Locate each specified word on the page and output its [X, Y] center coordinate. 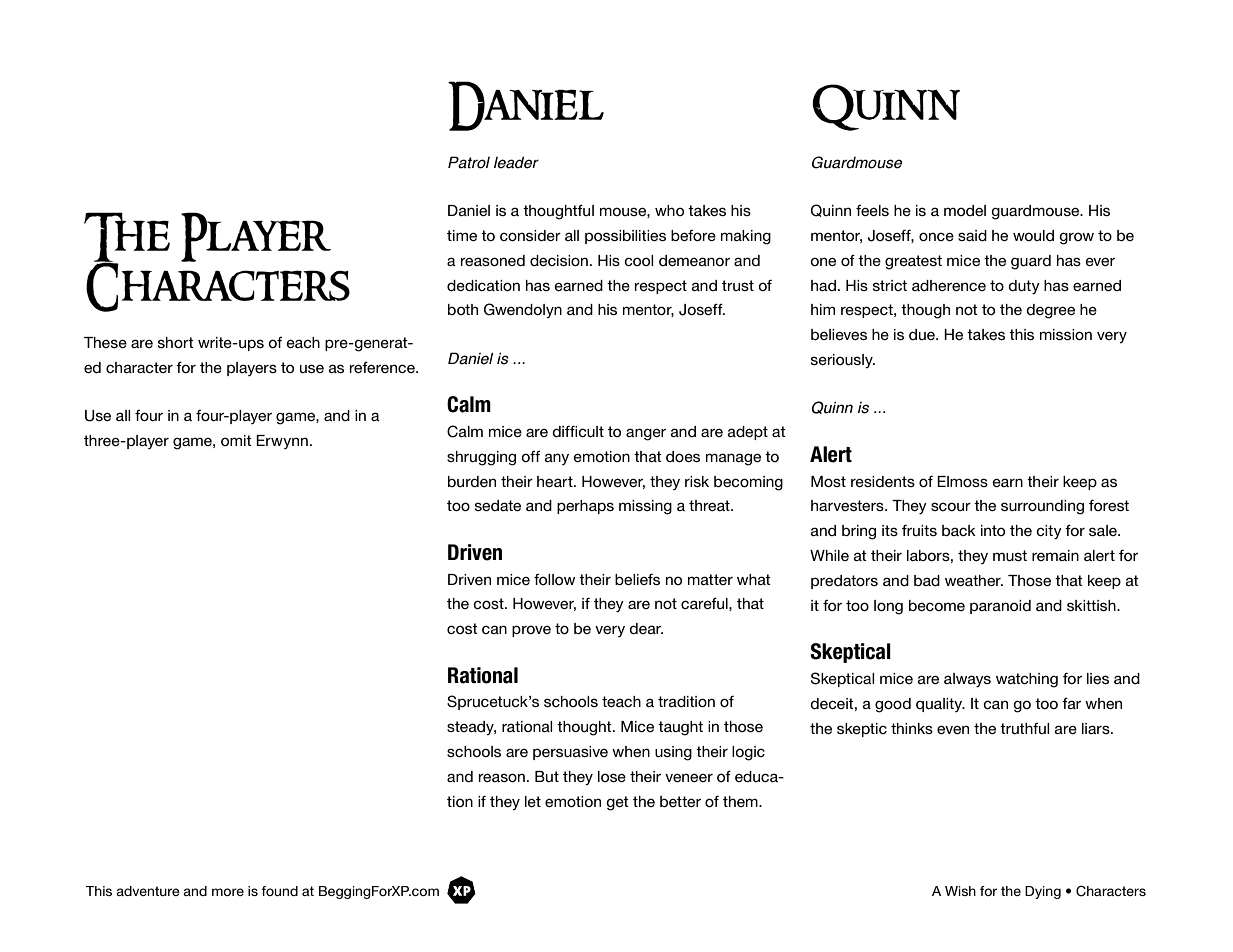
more [228, 892]
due [923, 334]
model [965, 210]
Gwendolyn [523, 310]
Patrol [469, 162]
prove [531, 631]
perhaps [585, 507]
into [993, 530]
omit [236, 440]
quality [940, 705]
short [176, 342]
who [669, 210]
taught [680, 728]
